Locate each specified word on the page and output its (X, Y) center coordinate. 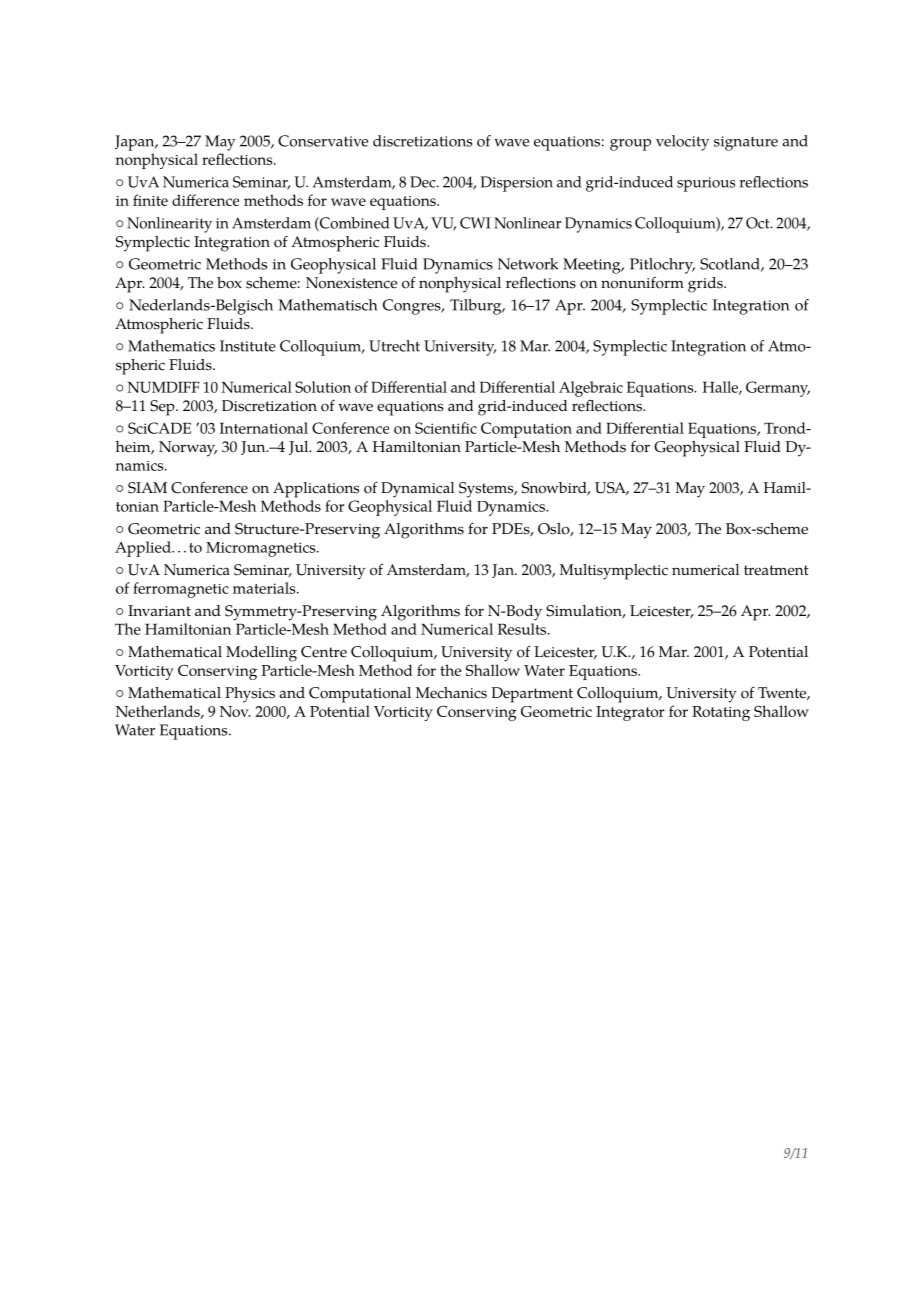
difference (205, 200)
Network (528, 264)
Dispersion (516, 184)
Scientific (446, 428)
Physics (250, 695)
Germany (778, 389)
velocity (683, 143)
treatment (776, 570)
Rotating (721, 713)
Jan (504, 571)
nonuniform (642, 283)
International (263, 428)
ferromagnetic (181, 590)
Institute (248, 346)
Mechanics (451, 693)
